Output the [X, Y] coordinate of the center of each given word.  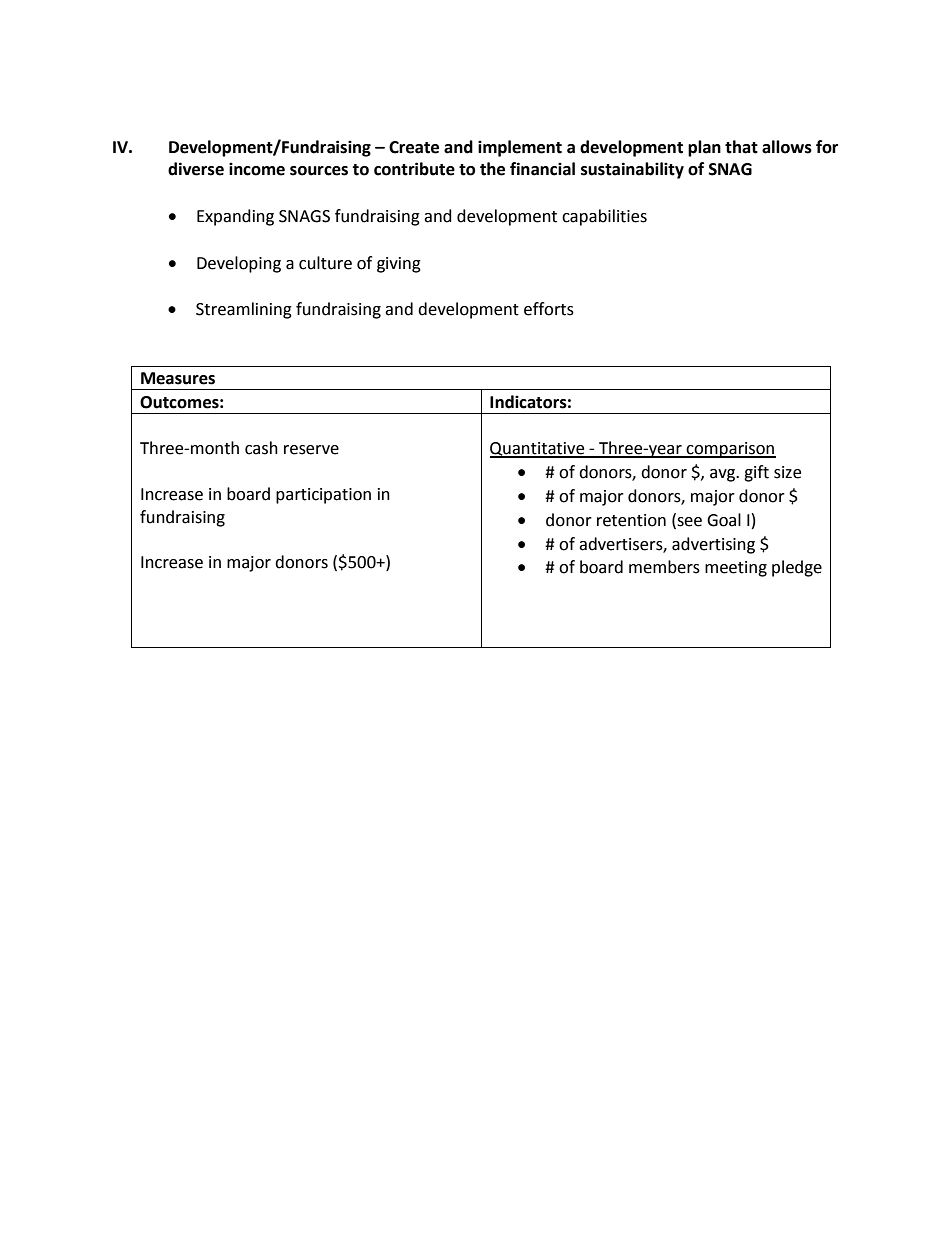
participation [323, 496]
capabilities [604, 217]
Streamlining [244, 310]
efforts [549, 309]
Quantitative [538, 450]
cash [261, 448]
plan [704, 148]
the [492, 169]
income [257, 169]
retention [631, 520]
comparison [730, 450]
